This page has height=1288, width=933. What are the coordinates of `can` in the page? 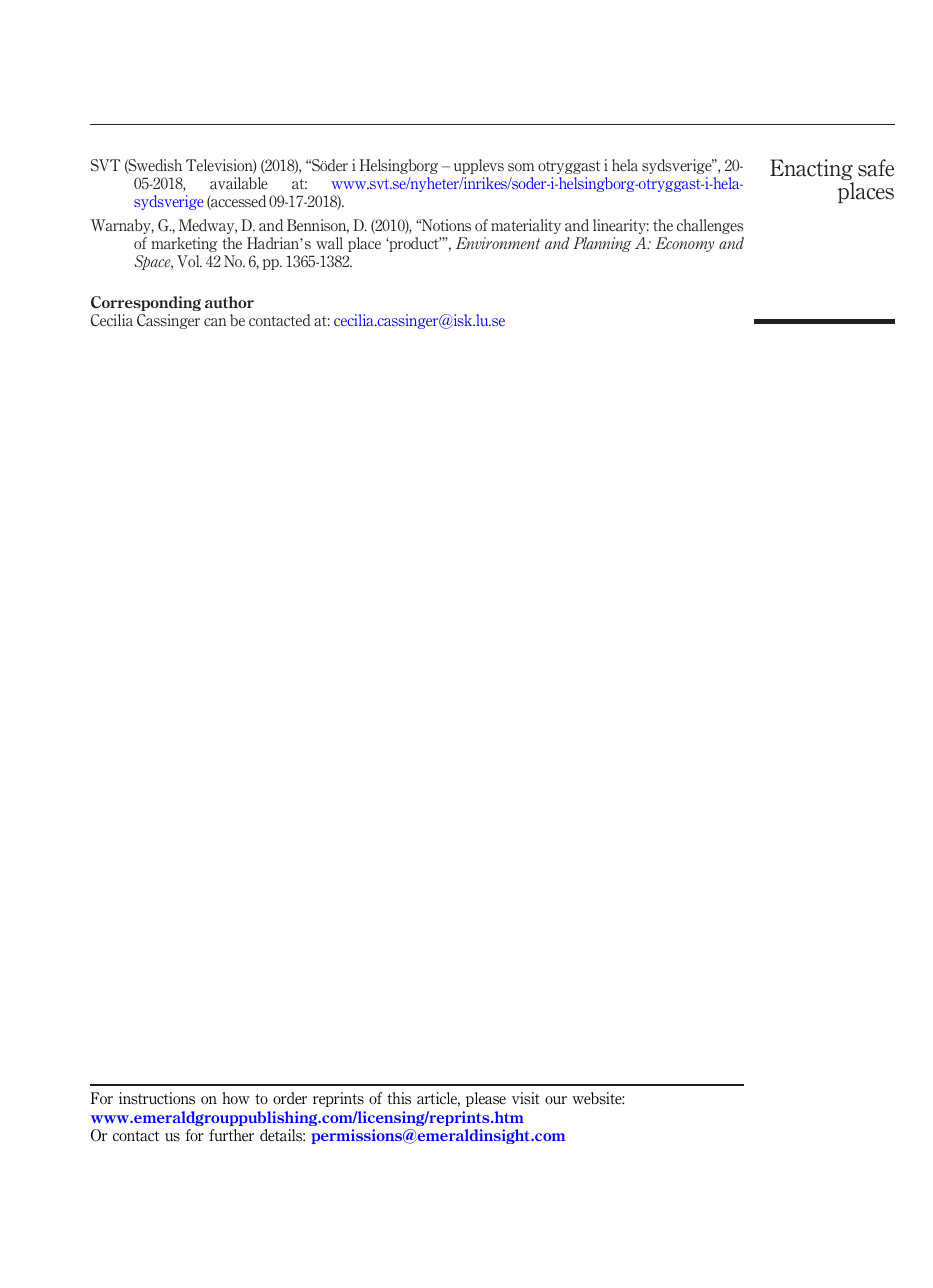 It's located at (215, 322).
